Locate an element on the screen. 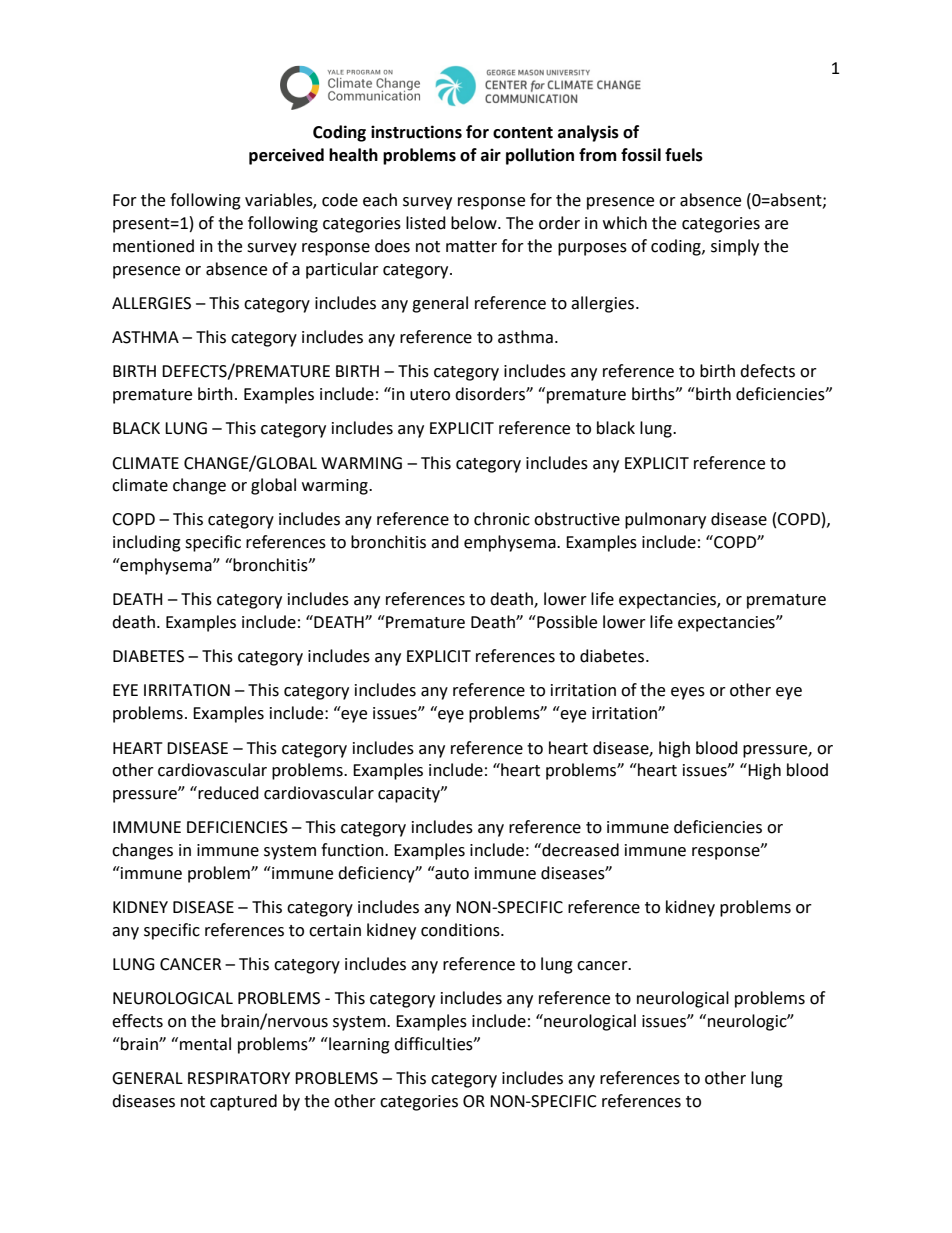  fuels is located at coordinates (684, 155).
